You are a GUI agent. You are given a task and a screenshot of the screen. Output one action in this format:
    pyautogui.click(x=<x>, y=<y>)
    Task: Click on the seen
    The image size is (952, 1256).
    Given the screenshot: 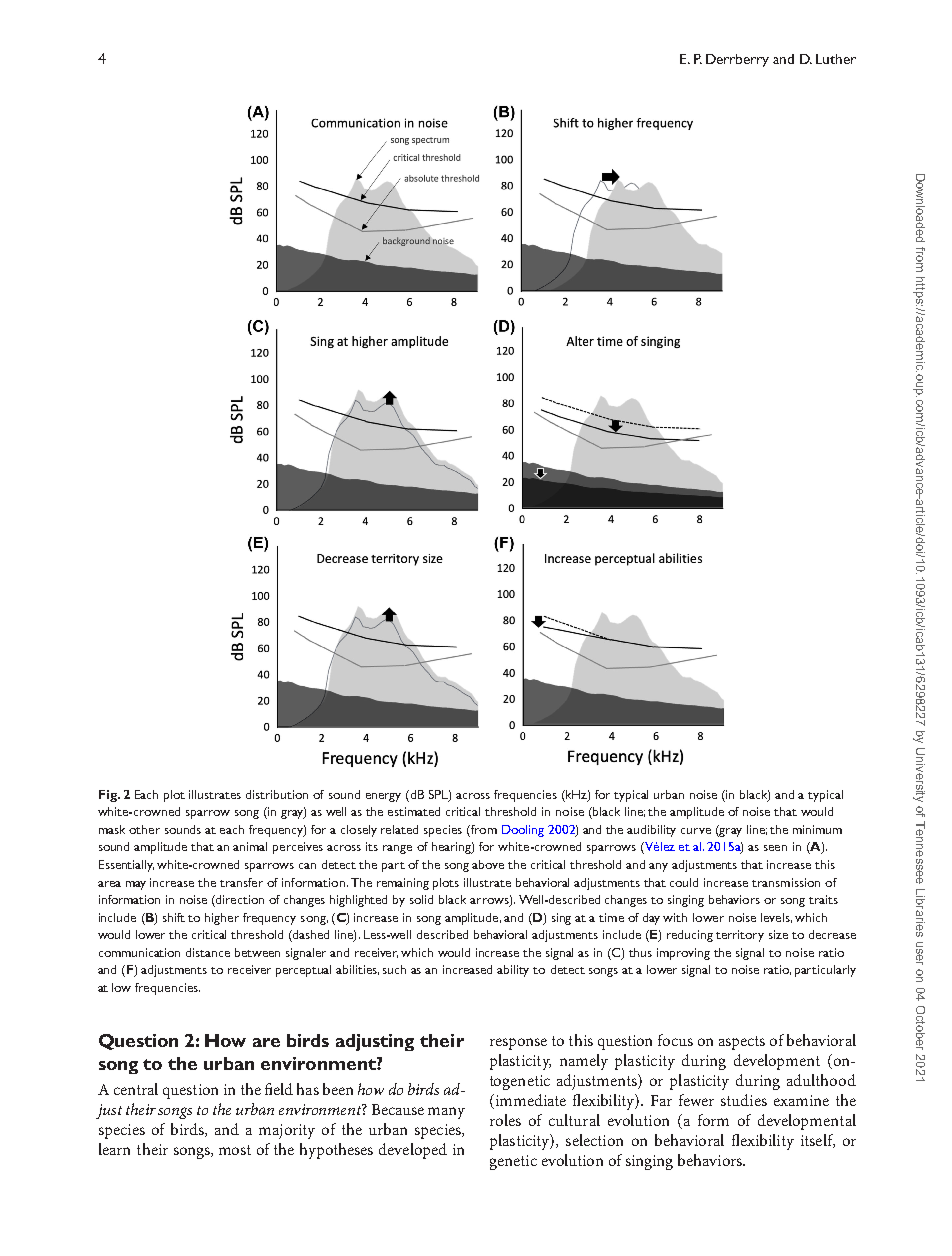 What is the action you would take?
    pyautogui.click(x=775, y=848)
